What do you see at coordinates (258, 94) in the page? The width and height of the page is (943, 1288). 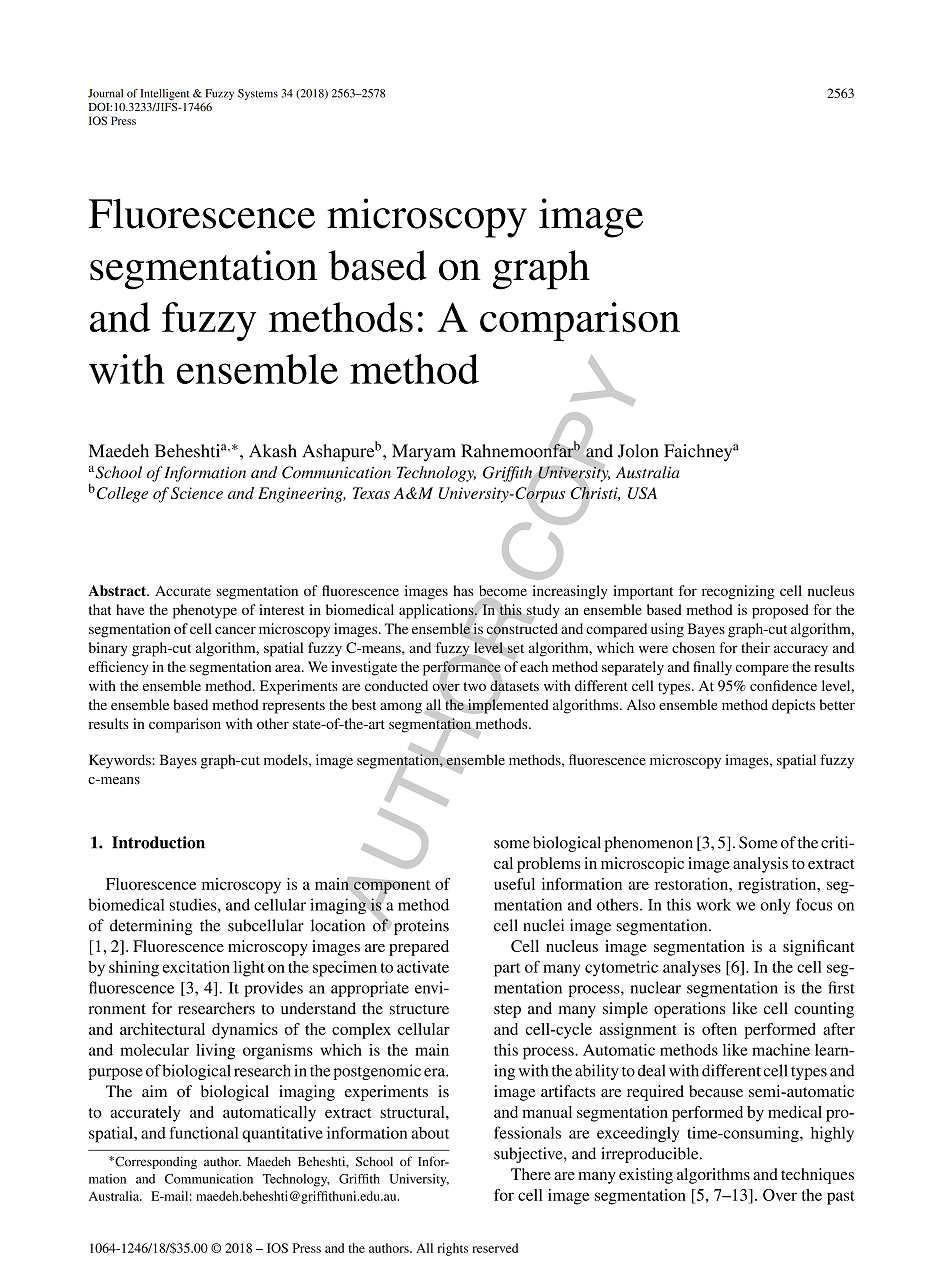 I see `Systems` at bounding box center [258, 94].
